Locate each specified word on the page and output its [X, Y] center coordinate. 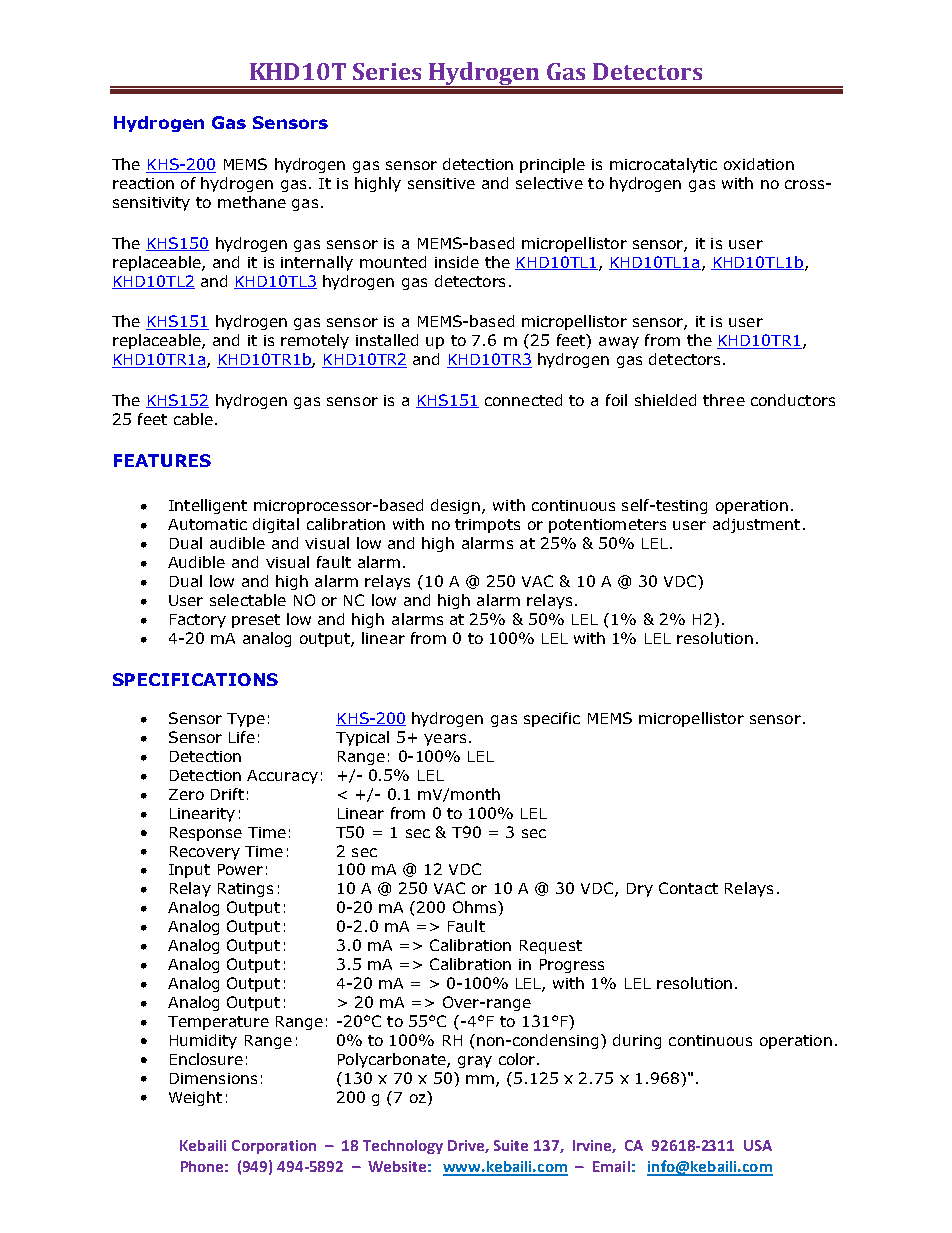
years [445, 740]
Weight [195, 1098]
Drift [227, 794]
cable [193, 419]
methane [252, 202]
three [724, 400]
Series [387, 71]
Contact [688, 888]
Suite [511, 1145]
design [457, 506]
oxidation [759, 164]
